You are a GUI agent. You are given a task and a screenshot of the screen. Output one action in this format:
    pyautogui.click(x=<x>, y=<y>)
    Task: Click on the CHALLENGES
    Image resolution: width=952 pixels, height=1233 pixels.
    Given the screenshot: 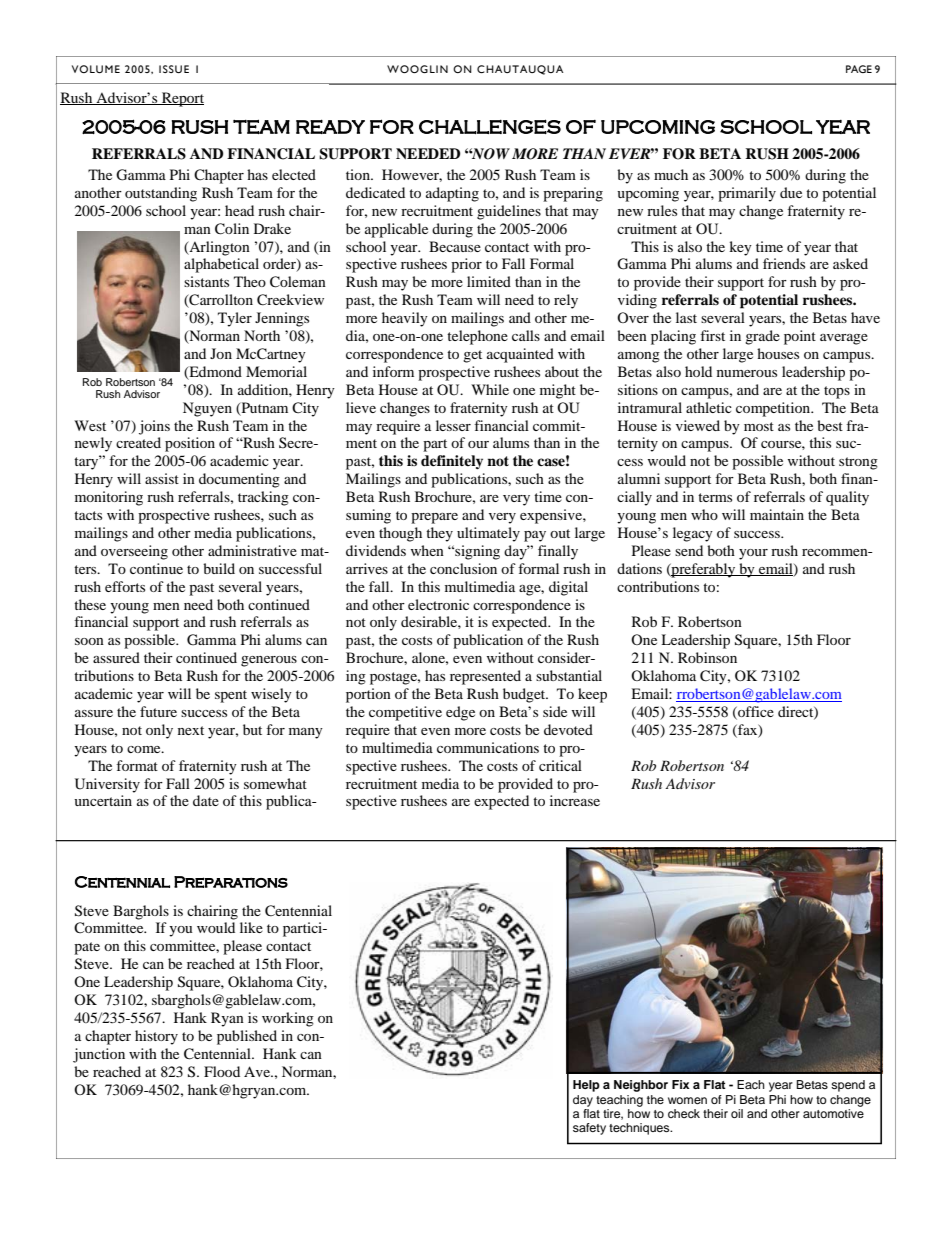 What is the action you would take?
    pyautogui.click(x=490, y=126)
